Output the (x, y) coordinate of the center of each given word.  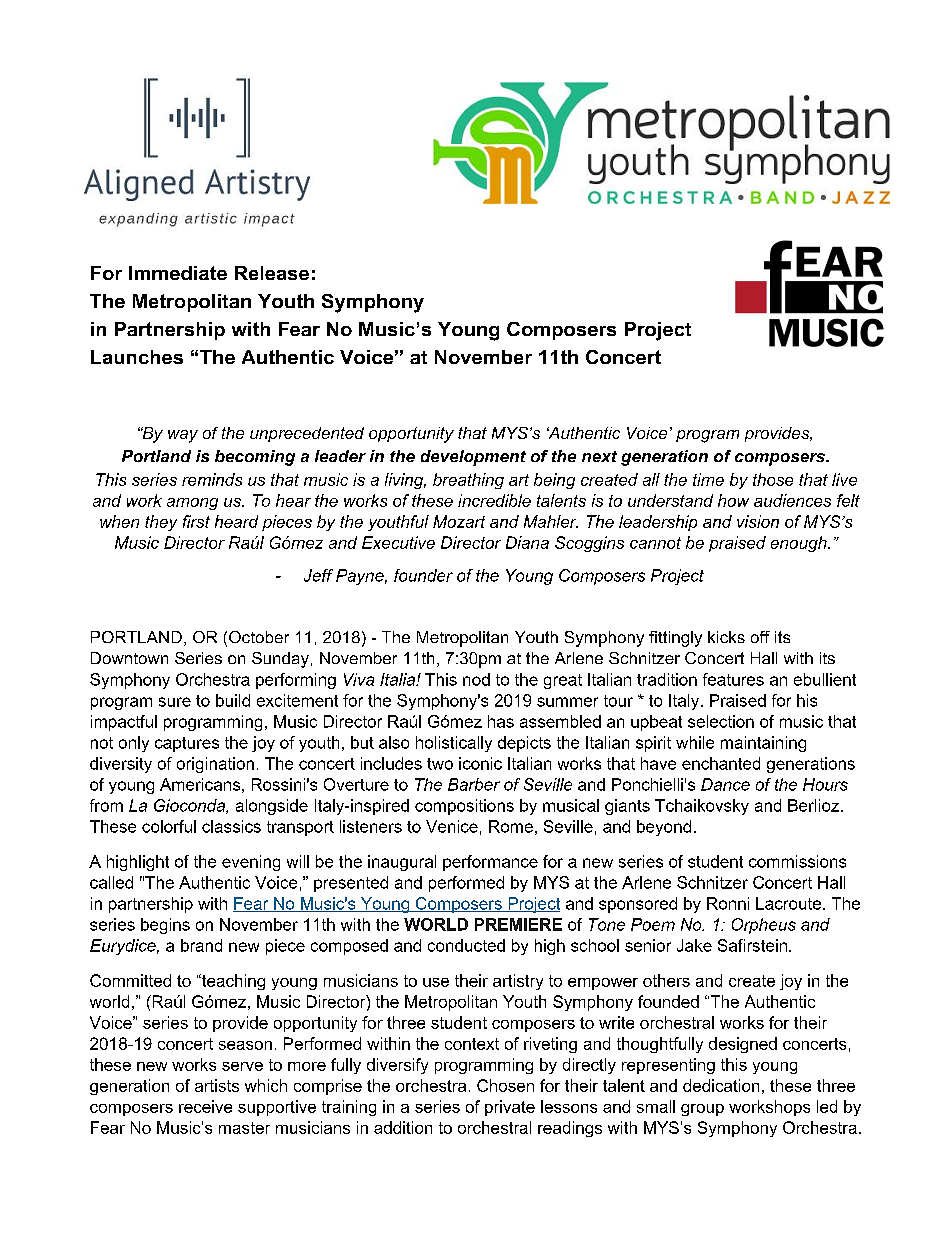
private (510, 1108)
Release (272, 273)
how (733, 500)
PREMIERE (518, 924)
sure (175, 702)
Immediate (178, 273)
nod (476, 679)
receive (205, 1106)
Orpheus (764, 926)
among (192, 504)
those (773, 479)
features (733, 679)
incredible (494, 500)
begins (165, 926)
